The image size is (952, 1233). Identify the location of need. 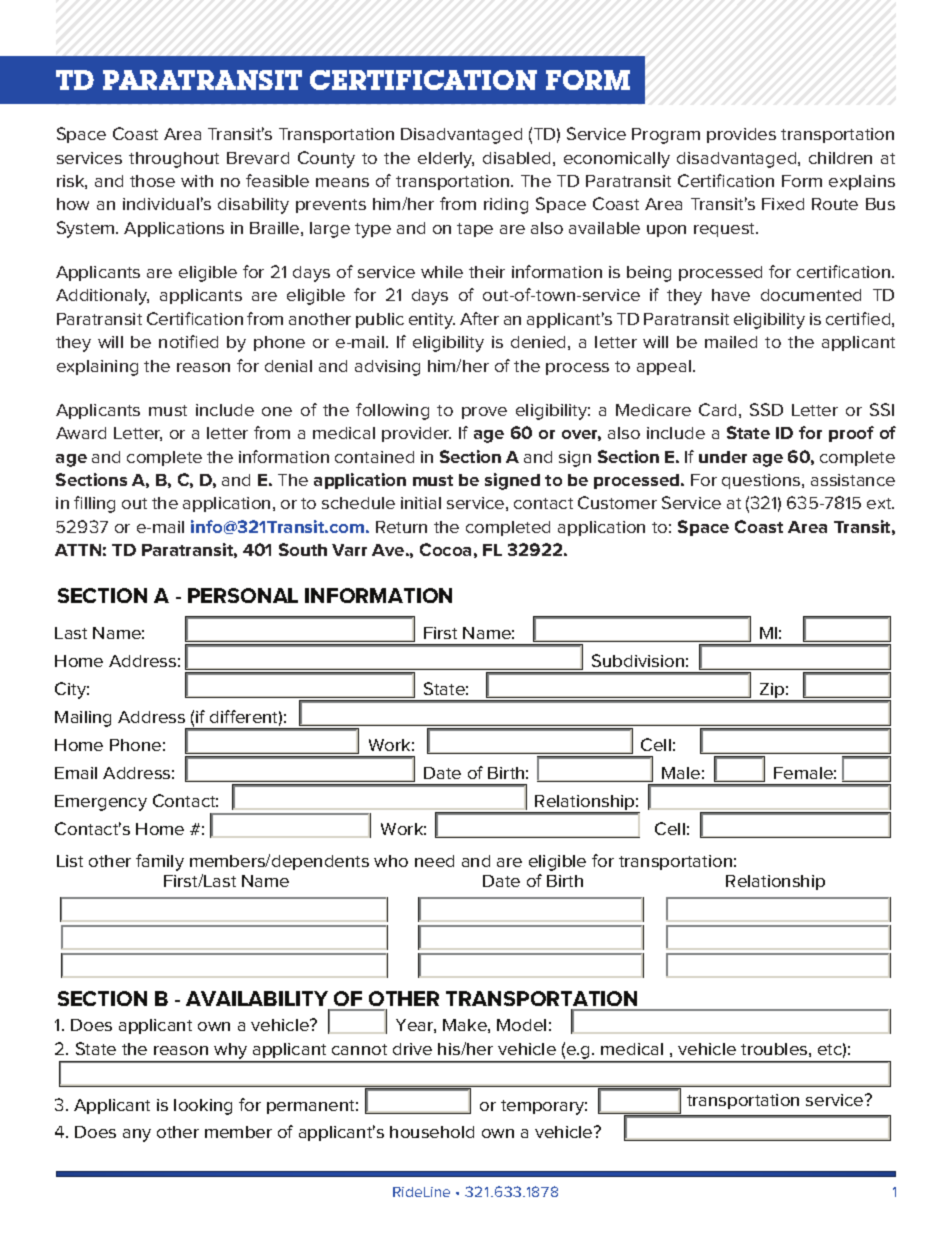
(434, 861).
